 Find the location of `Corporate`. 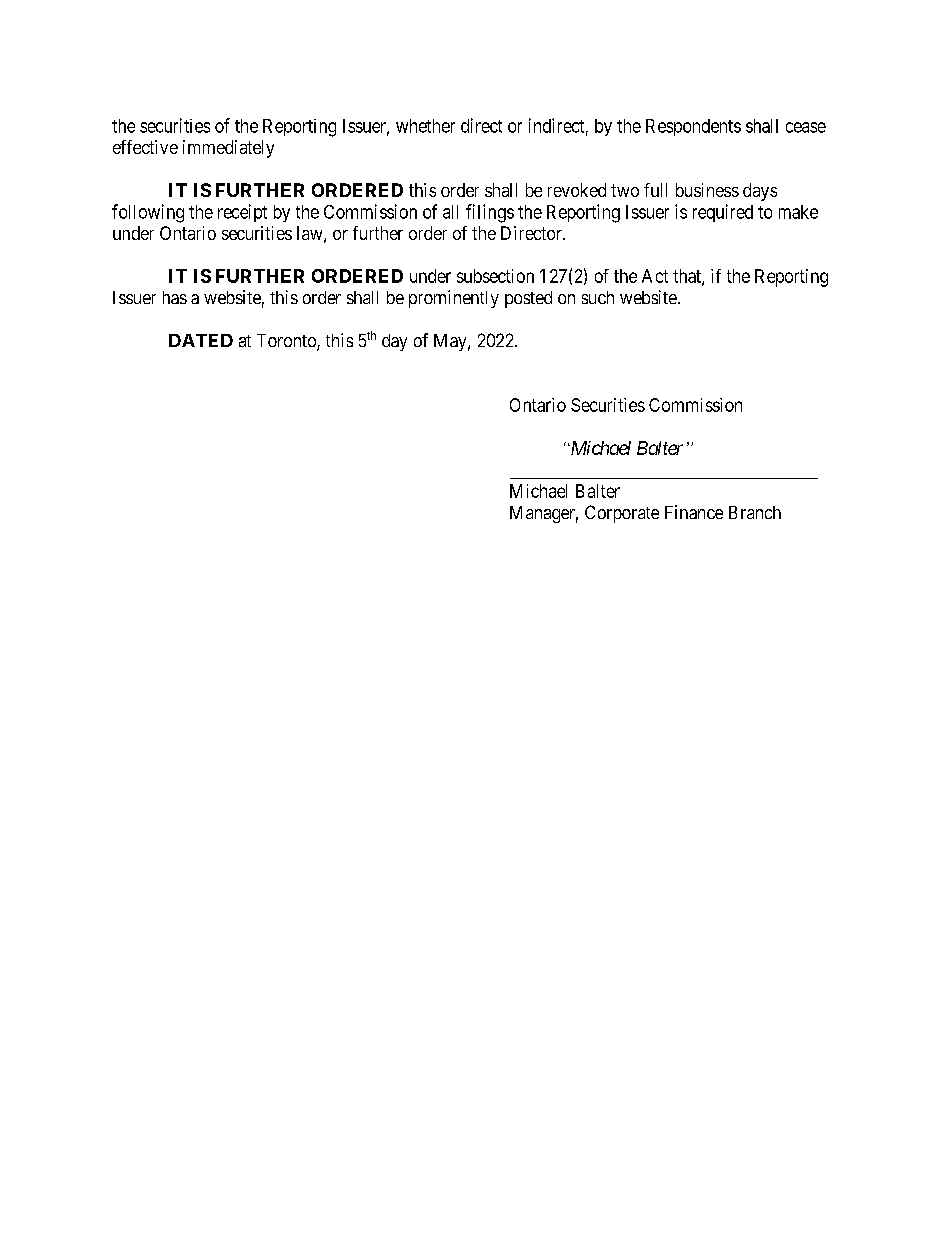

Corporate is located at coordinates (622, 514).
